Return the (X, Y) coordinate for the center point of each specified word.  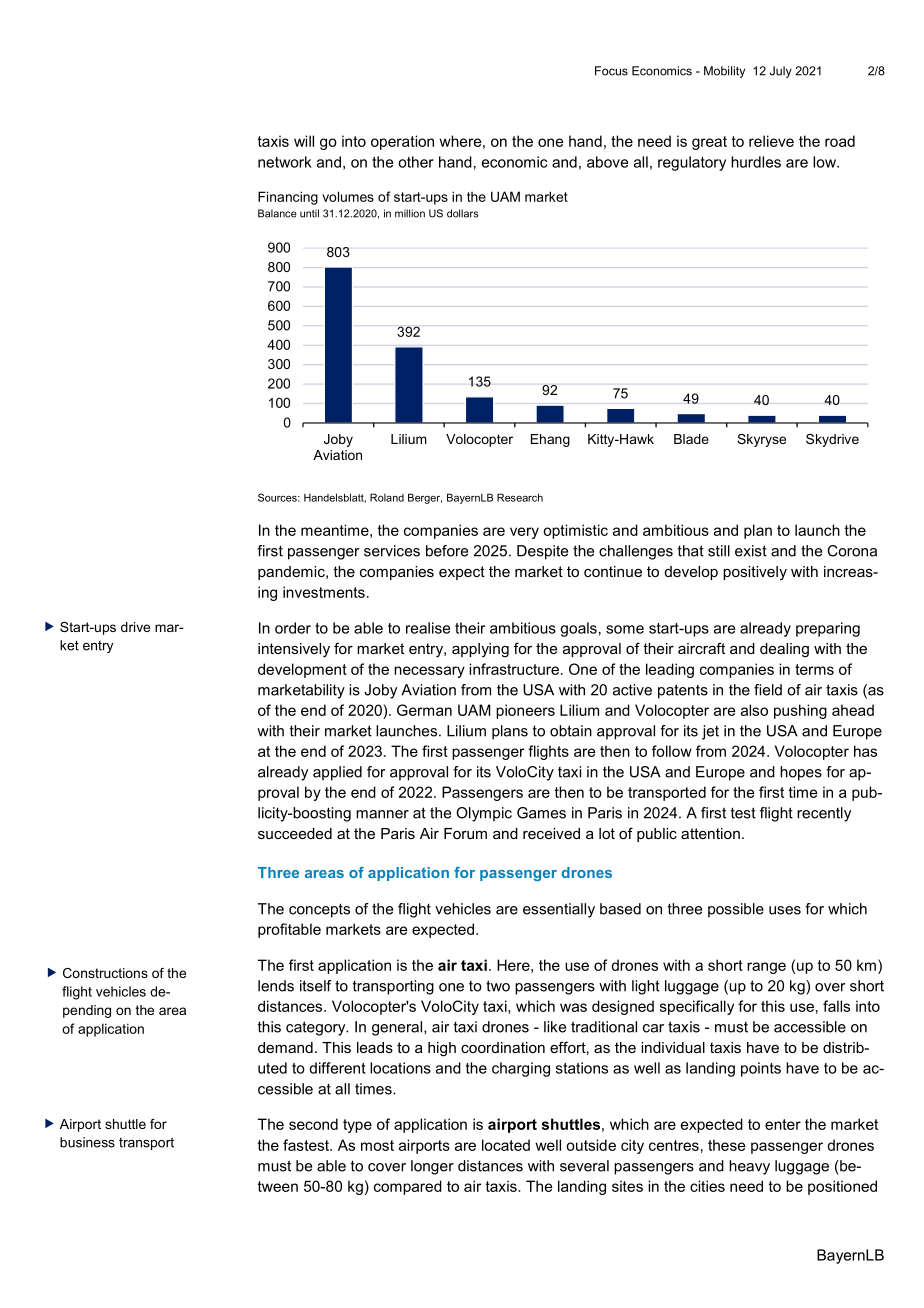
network (285, 162)
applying (480, 650)
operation (402, 142)
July (781, 72)
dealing (784, 650)
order (293, 628)
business (87, 1142)
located (506, 1145)
